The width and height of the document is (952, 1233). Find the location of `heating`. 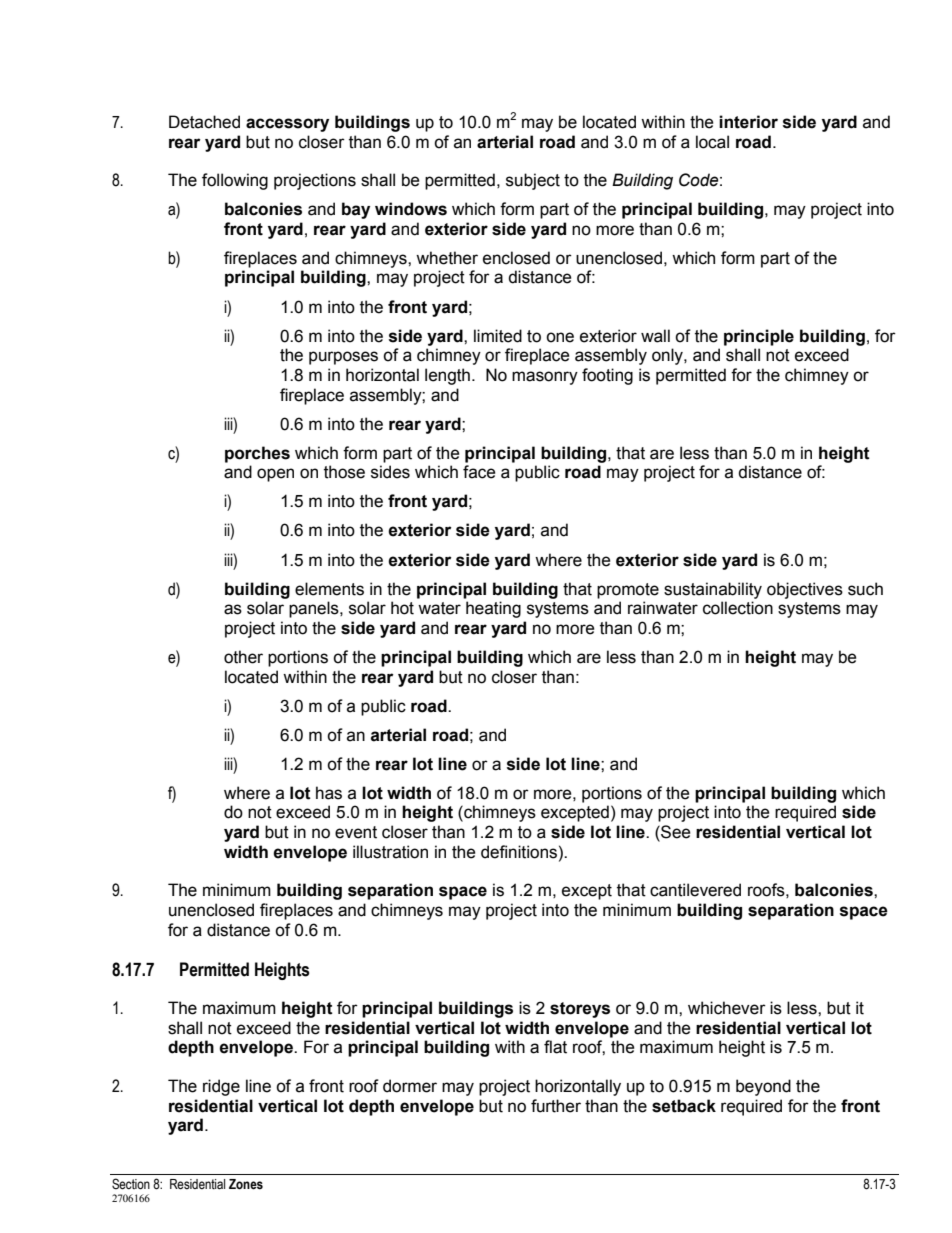

heating is located at coordinates (493, 609).
